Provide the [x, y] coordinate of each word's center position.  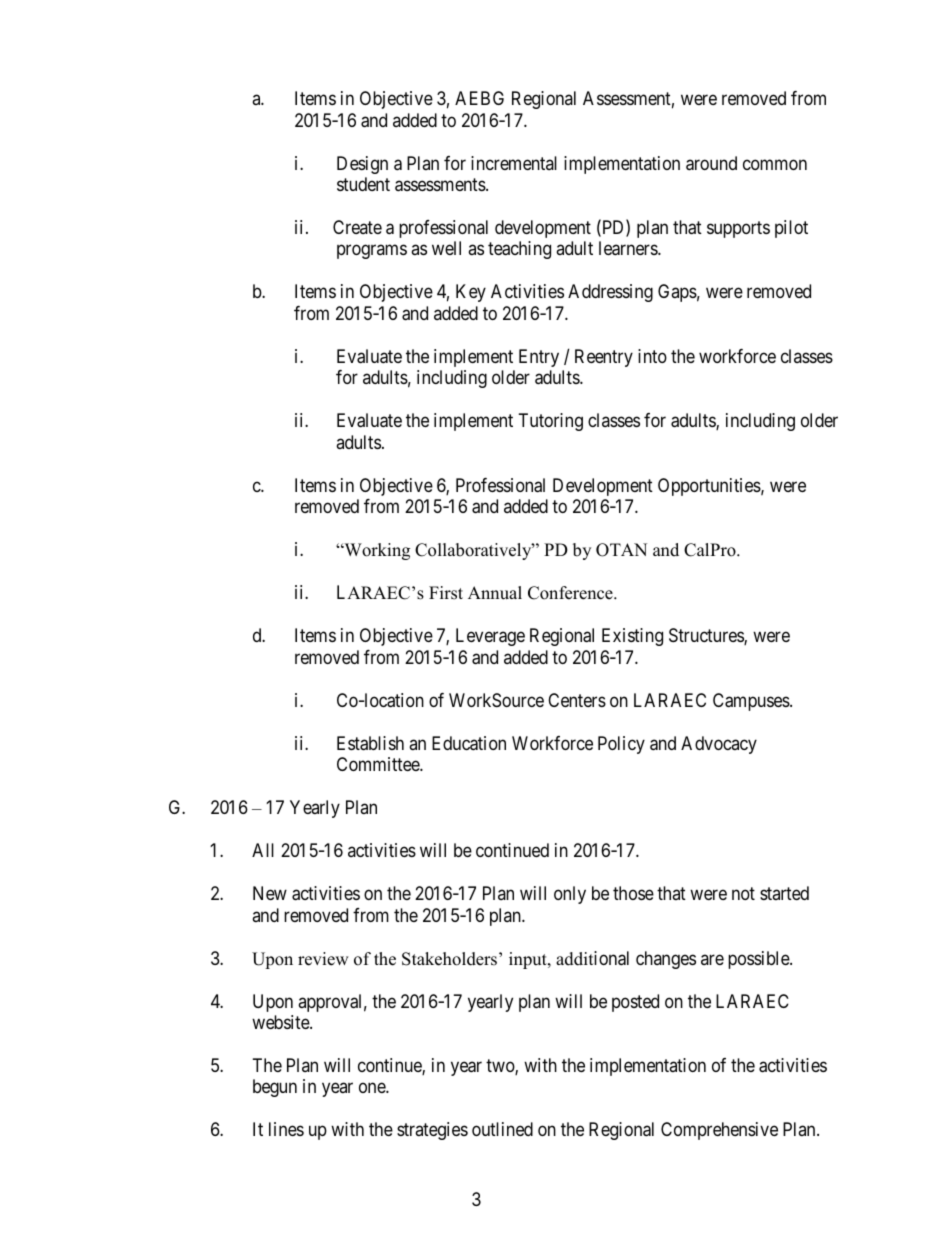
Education [469, 743]
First [446, 593]
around [711, 163]
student [363, 184]
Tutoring [551, 422]
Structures [707, 636]
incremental [514, 163]
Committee [379, 764]
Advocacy [719, 745]
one [373, 1088]
